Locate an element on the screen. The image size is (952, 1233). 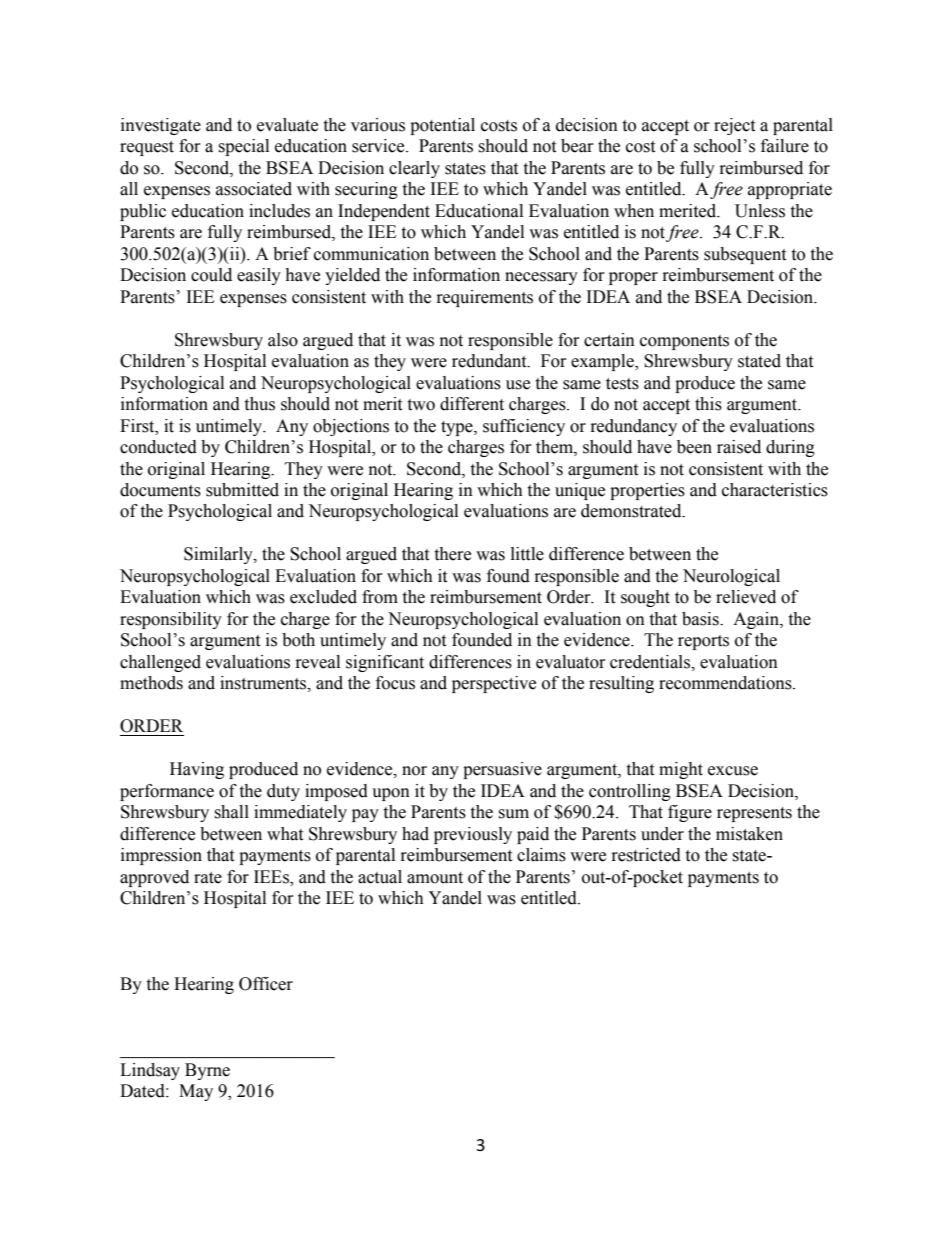
special is located at coordinates (243, 147).
